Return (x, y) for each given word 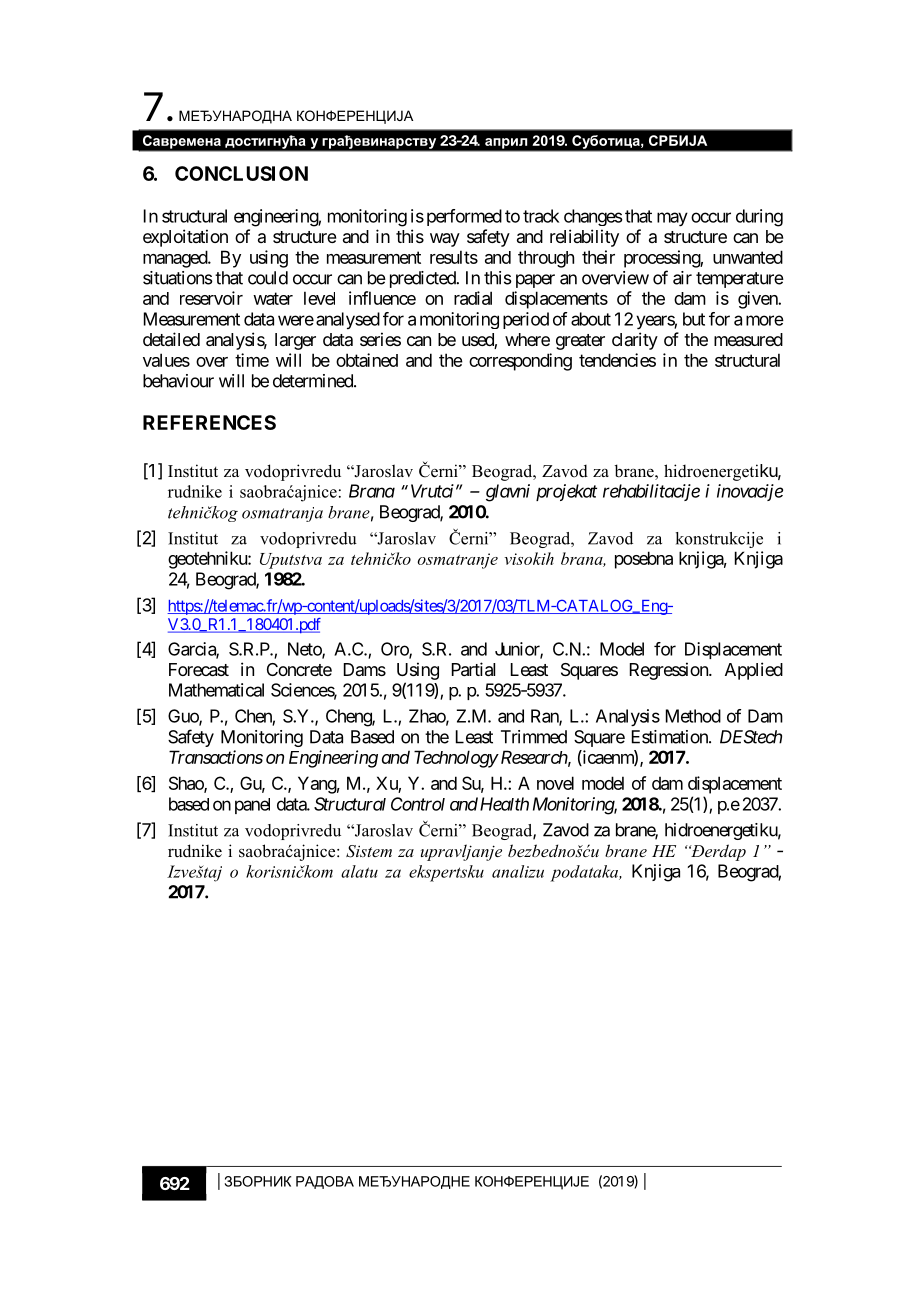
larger (295, 341)
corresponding (520, 362)
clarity (635, 341)
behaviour (178, 381)
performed (464, 217)
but (694, 319)
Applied (754, 671)
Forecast (199, 669)
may (672, 219)
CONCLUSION (241, 173)
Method (693, 716)
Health (504, 804)
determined (314, 381)
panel (252, 806)
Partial (473, 669)
